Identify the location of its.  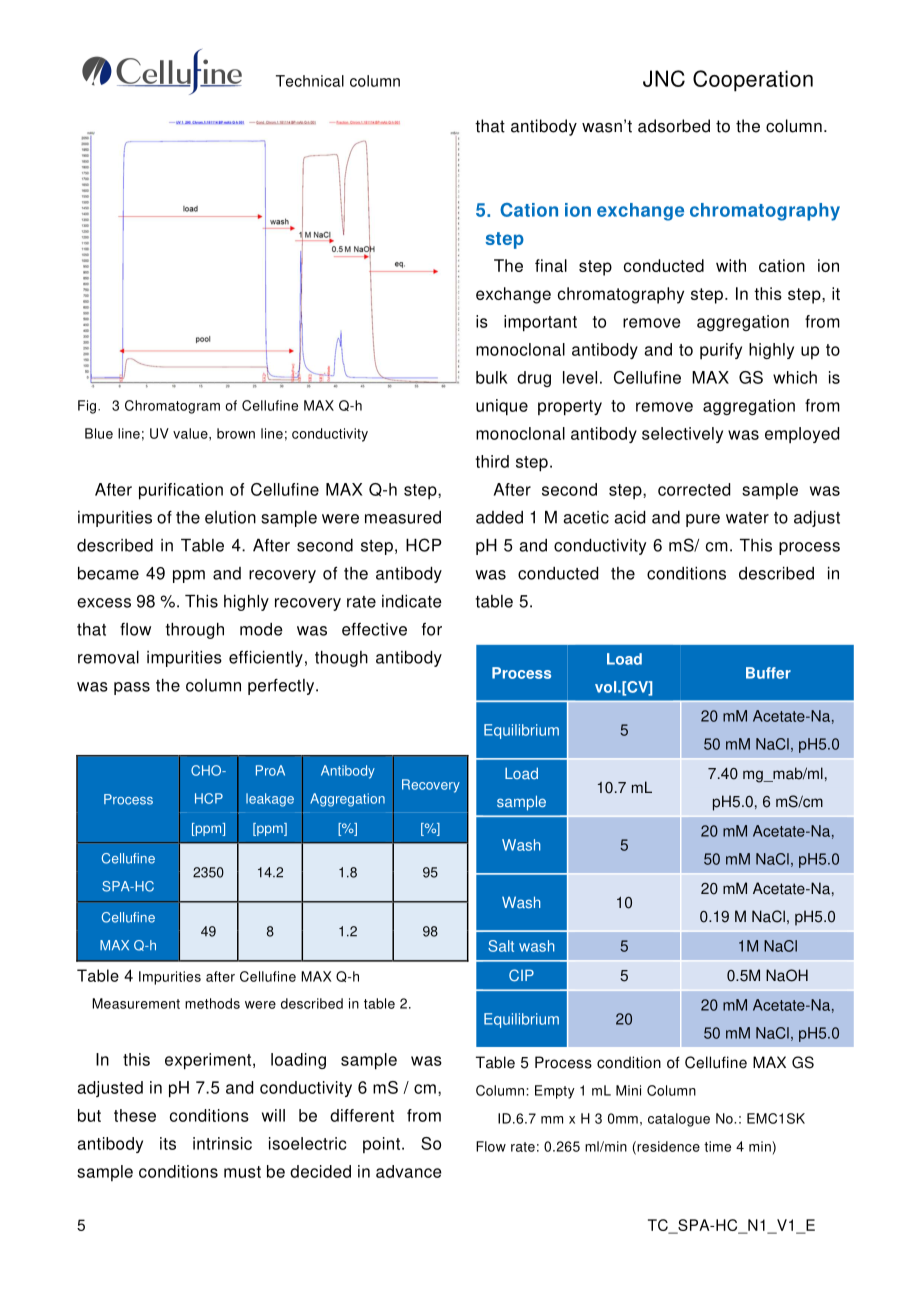
(168, 1143).
